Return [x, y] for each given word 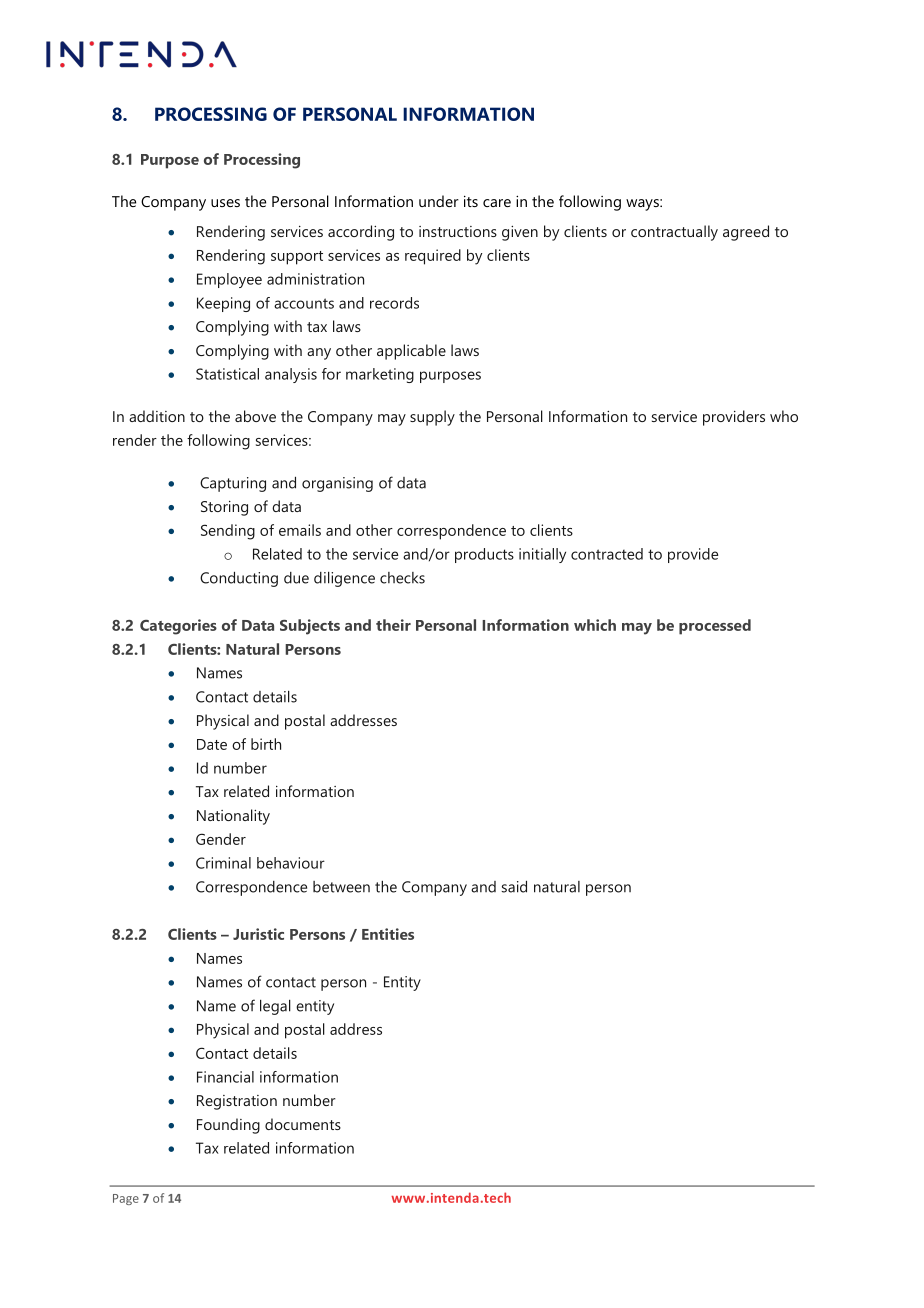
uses [225, 203]
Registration [237, 1102]
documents [303, 1124]
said [514, 887]
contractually [674, 233]
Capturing [233, 484]
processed [715, 627]
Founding [228, 1126]
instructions [458, 231]
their [393, 625]
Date [212, 744]
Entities [388, 934]
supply [432, 418]
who [784, 416]
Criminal [223, 863]
